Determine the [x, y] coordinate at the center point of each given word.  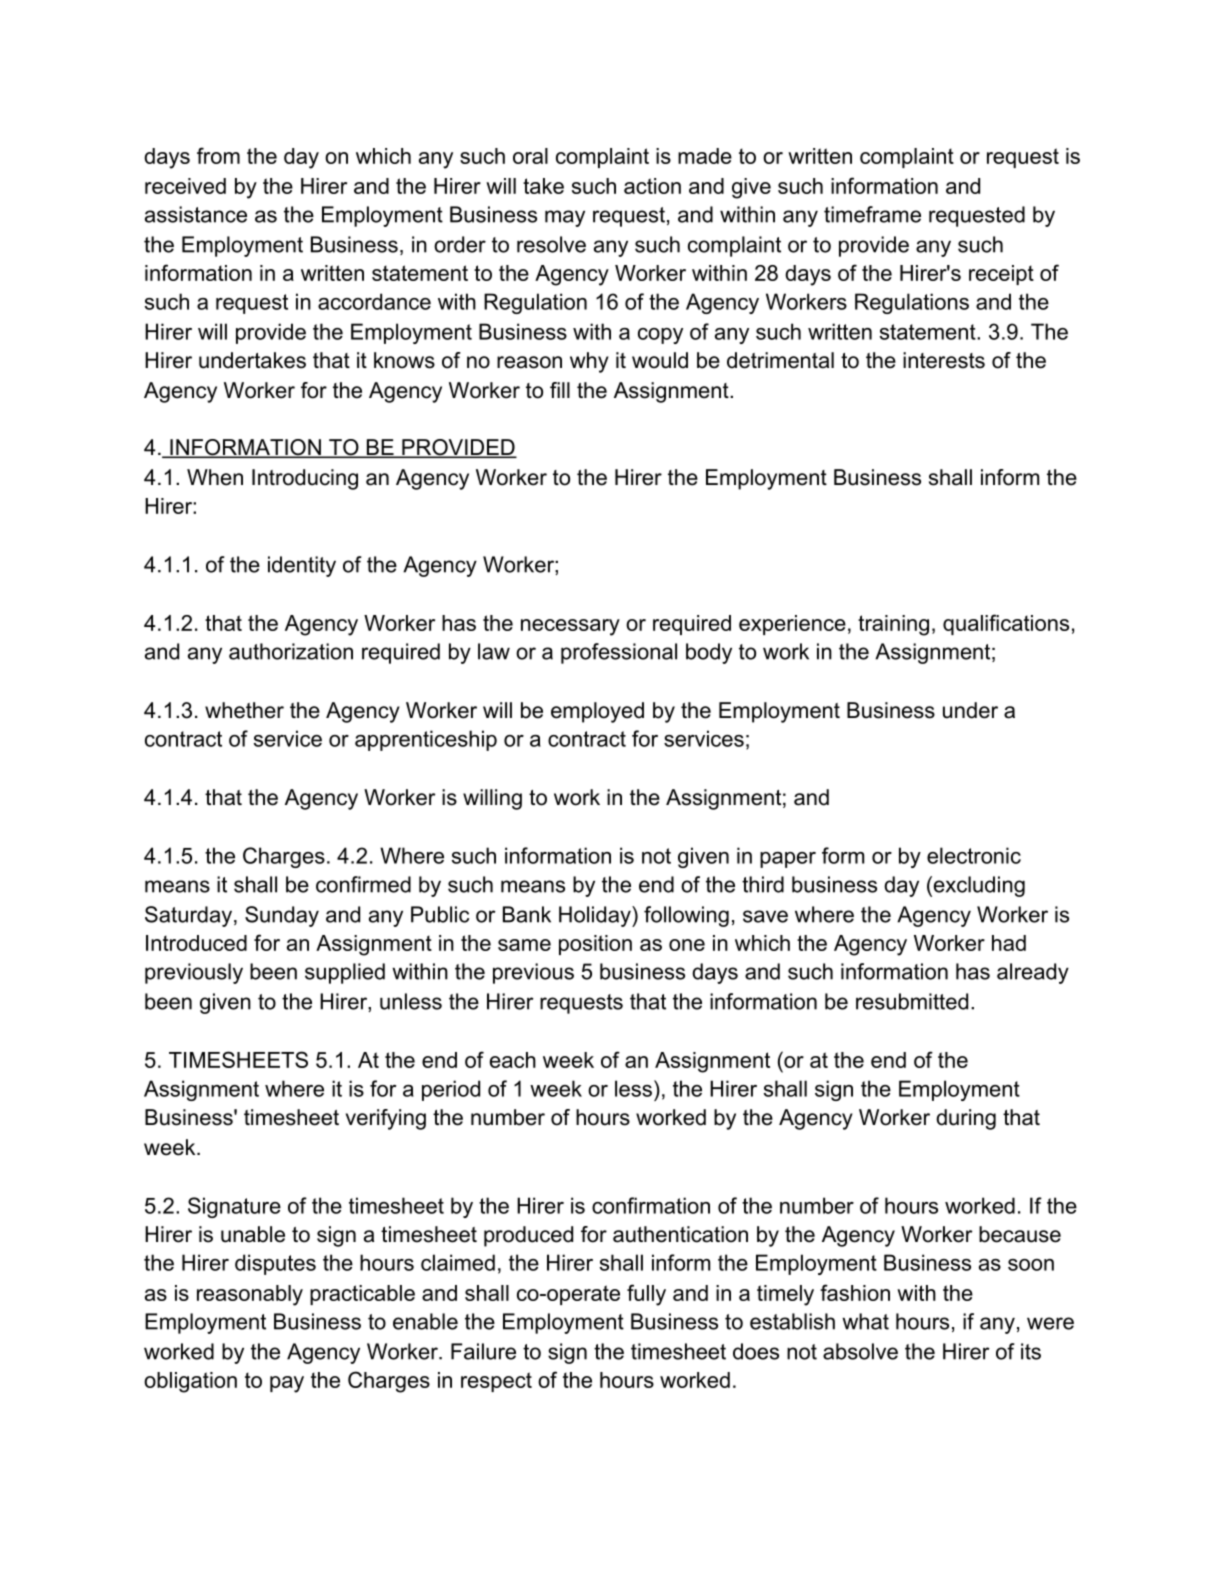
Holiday [596, 916]
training [893, 625]
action [652, 186]
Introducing [305, 479]
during [966, 1119]
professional [619, 653]
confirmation [651, 1205]
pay [287, 1384]
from [218, 155]
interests [944, 360]
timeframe [872, 214]
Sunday [282, 916]
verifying [386, 1119]
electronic [974, 855]
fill [560, 390]
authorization [291, 651]
